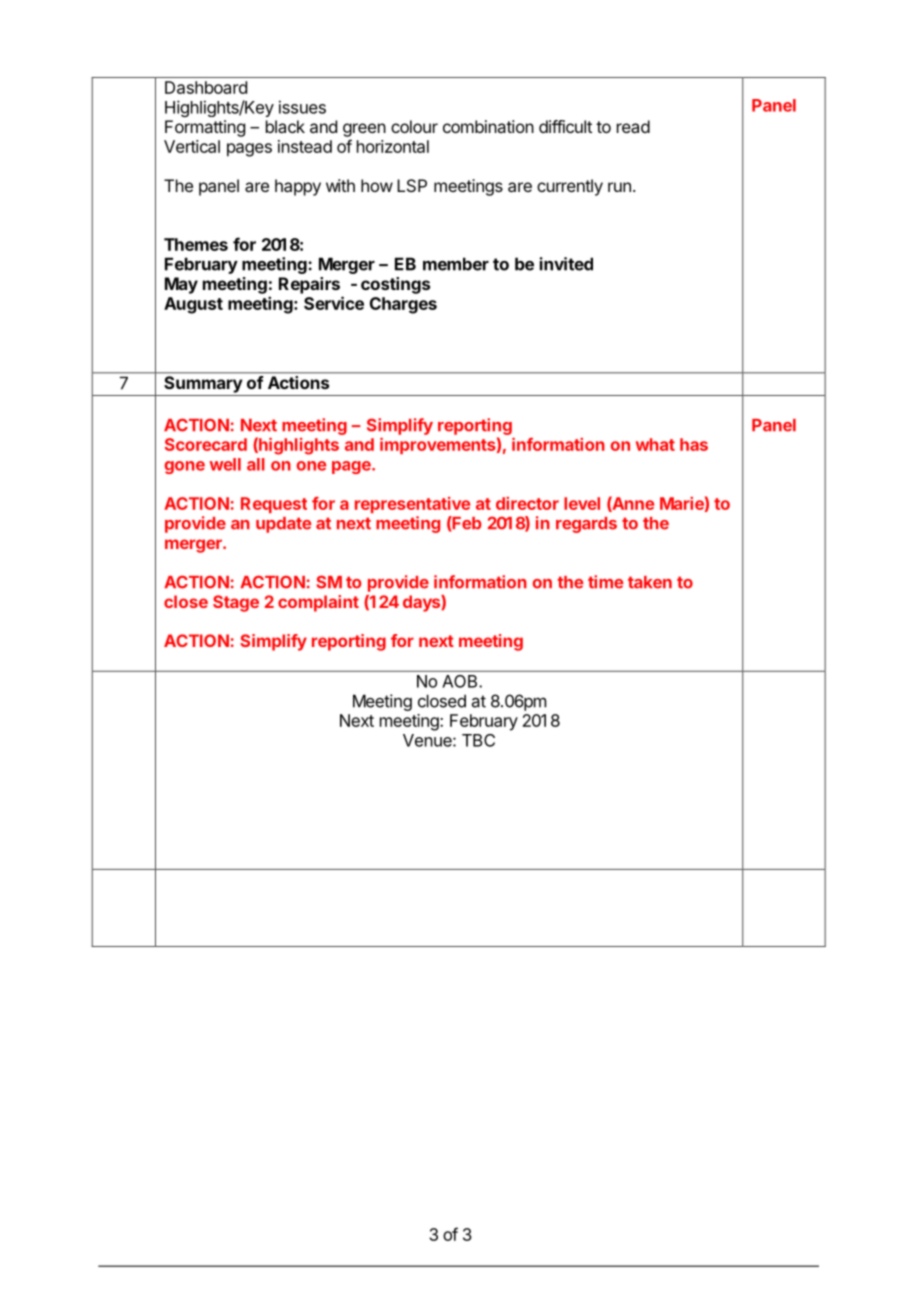 This document has width=924, height=1307. I want to click on Dashboard, so click(206, 87).
